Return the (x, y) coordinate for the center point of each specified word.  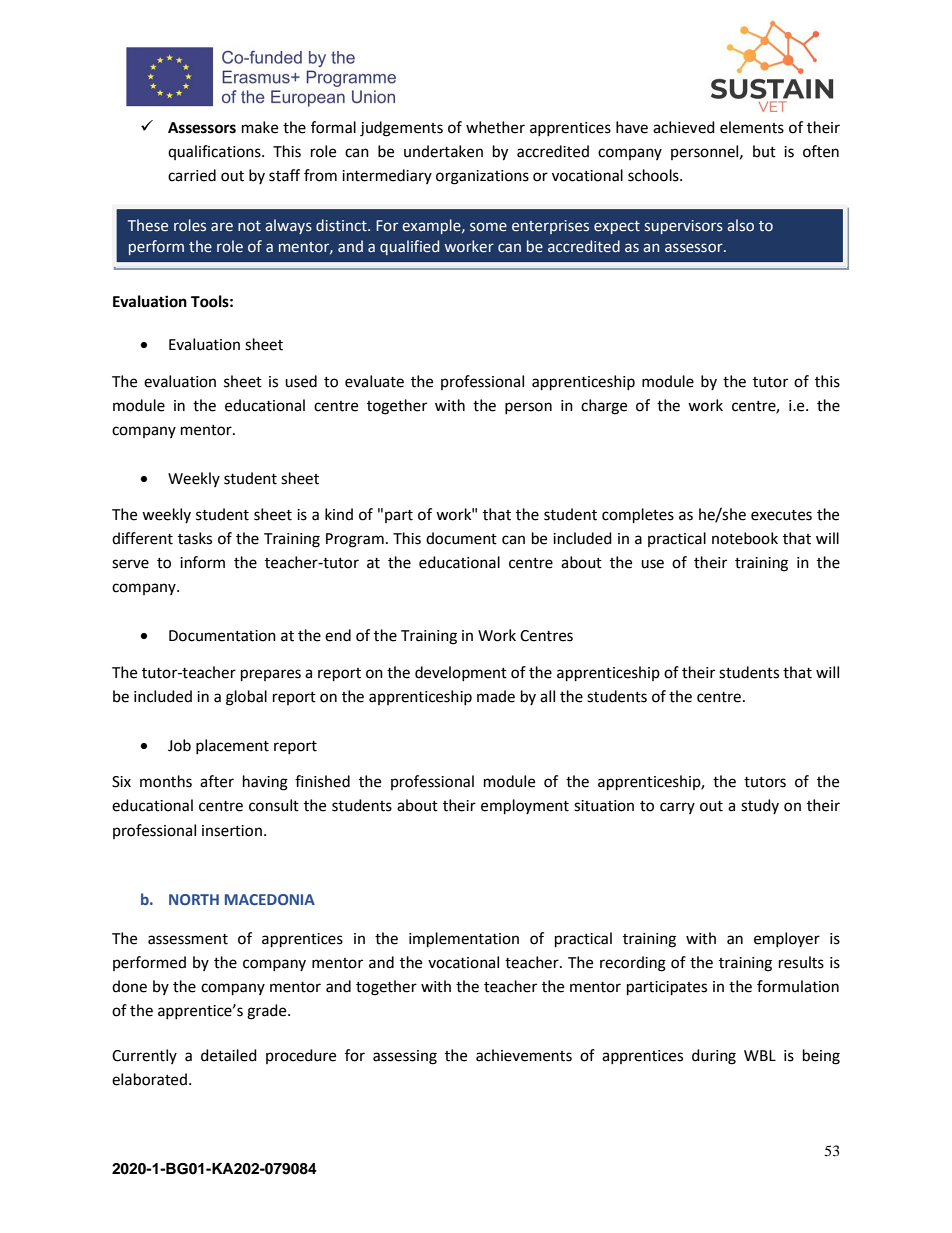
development (461, 673)
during (714, 1057)
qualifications (215, 152)
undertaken (443, 151)
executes (781, 515)
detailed (229, 1055)
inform (202, 562)
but (764, 151)
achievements (524, 1055)
